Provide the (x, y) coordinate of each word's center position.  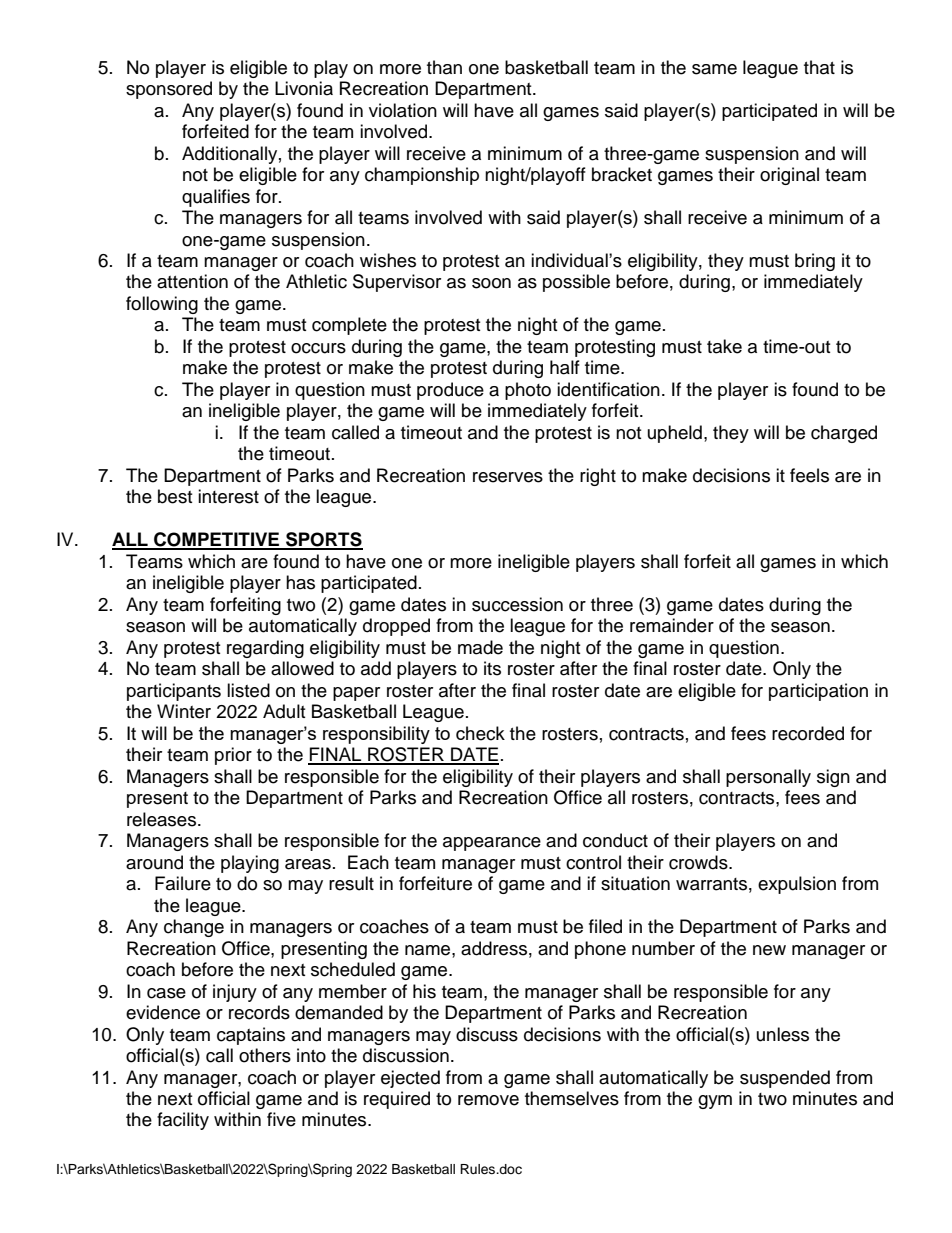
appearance (492, 844)
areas (308, 864)
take (724, 346)
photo (528, 391)
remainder (672, 625)
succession (517, 604)
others (265, 1055)
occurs (318, 348)
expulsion (797, 885)
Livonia (304, 88)
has (300, 582)
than (444, 67)
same (714, 69)
